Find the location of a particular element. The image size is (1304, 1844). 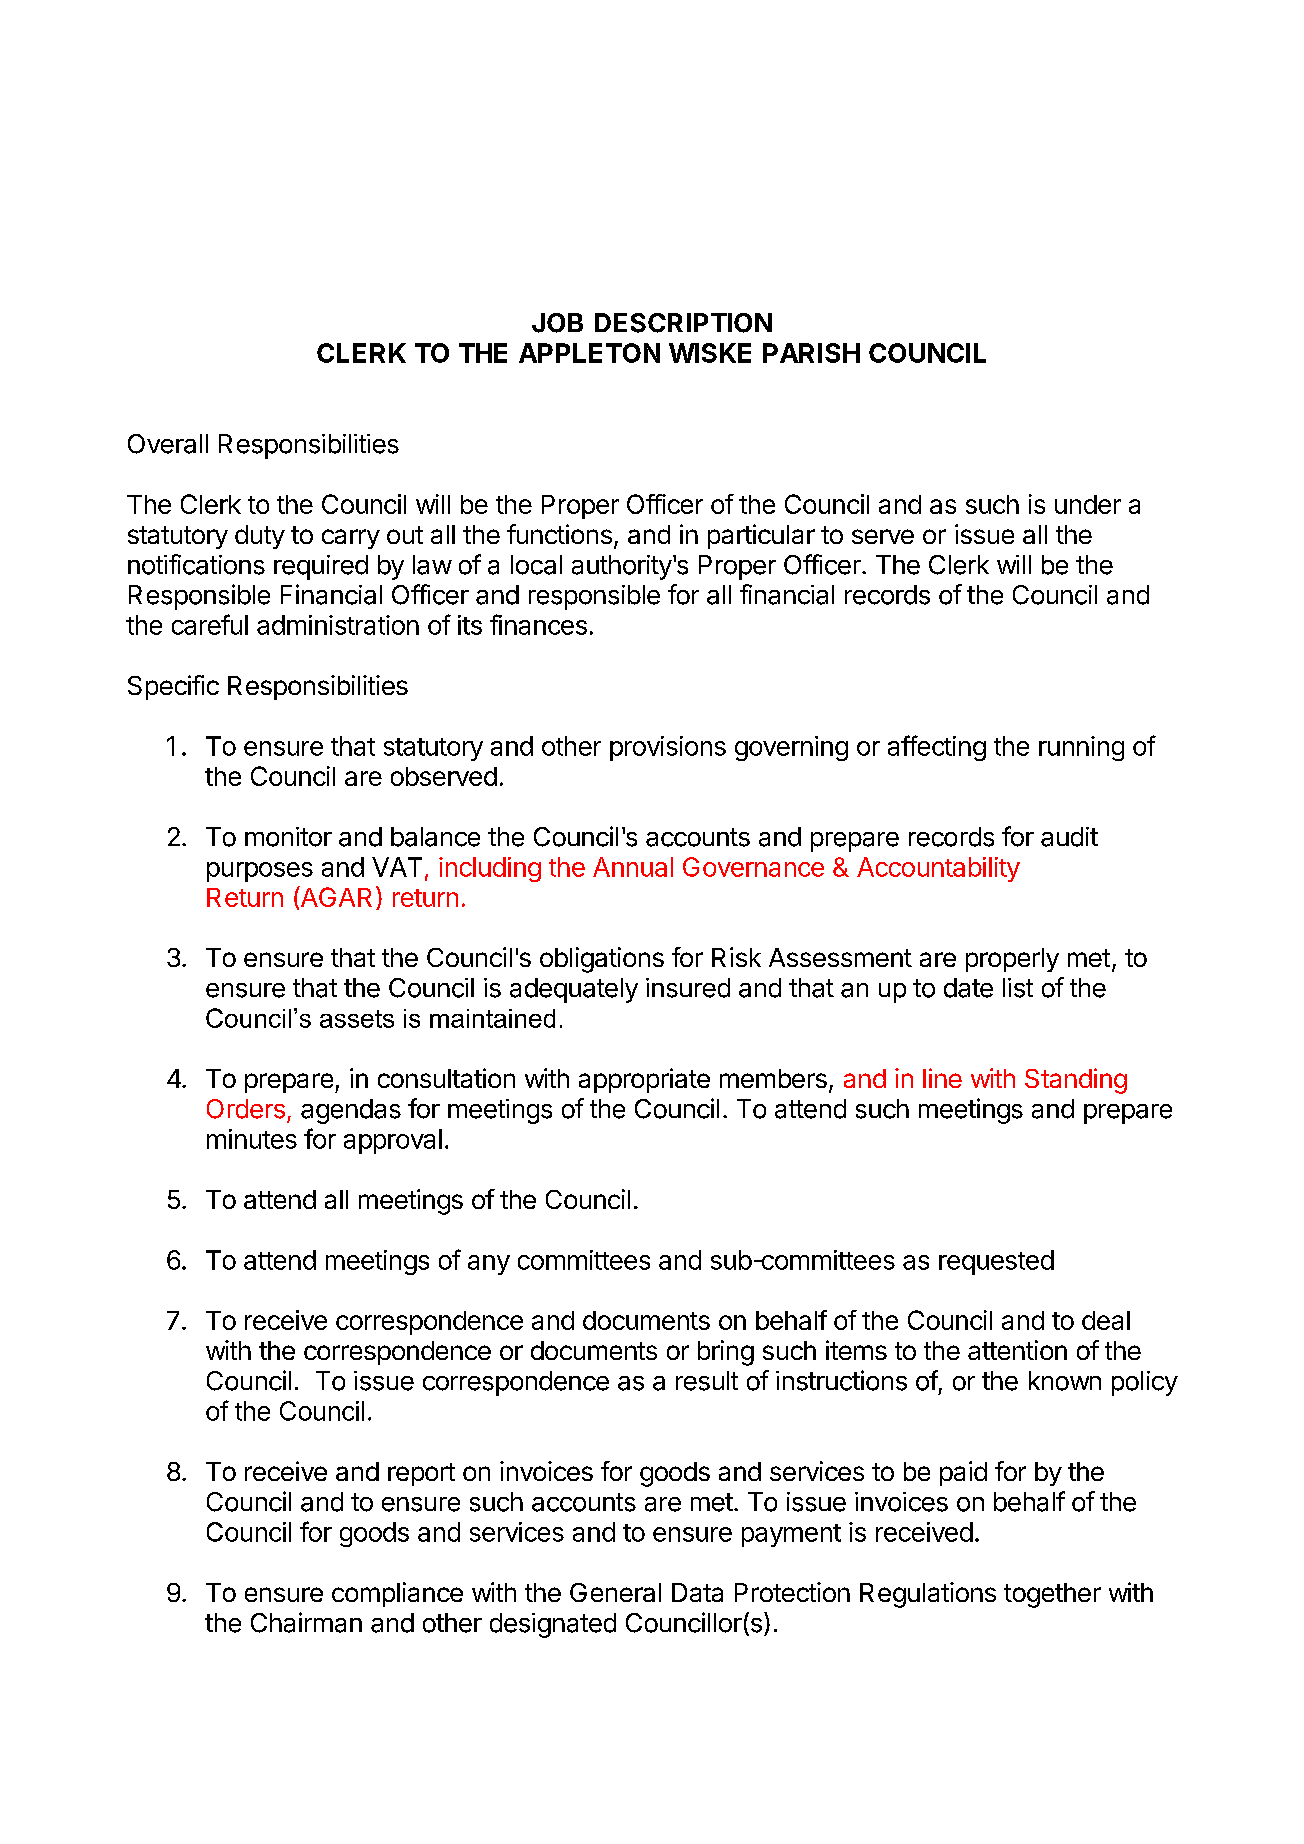

Chairman is located at coordinates (306, 1622).
